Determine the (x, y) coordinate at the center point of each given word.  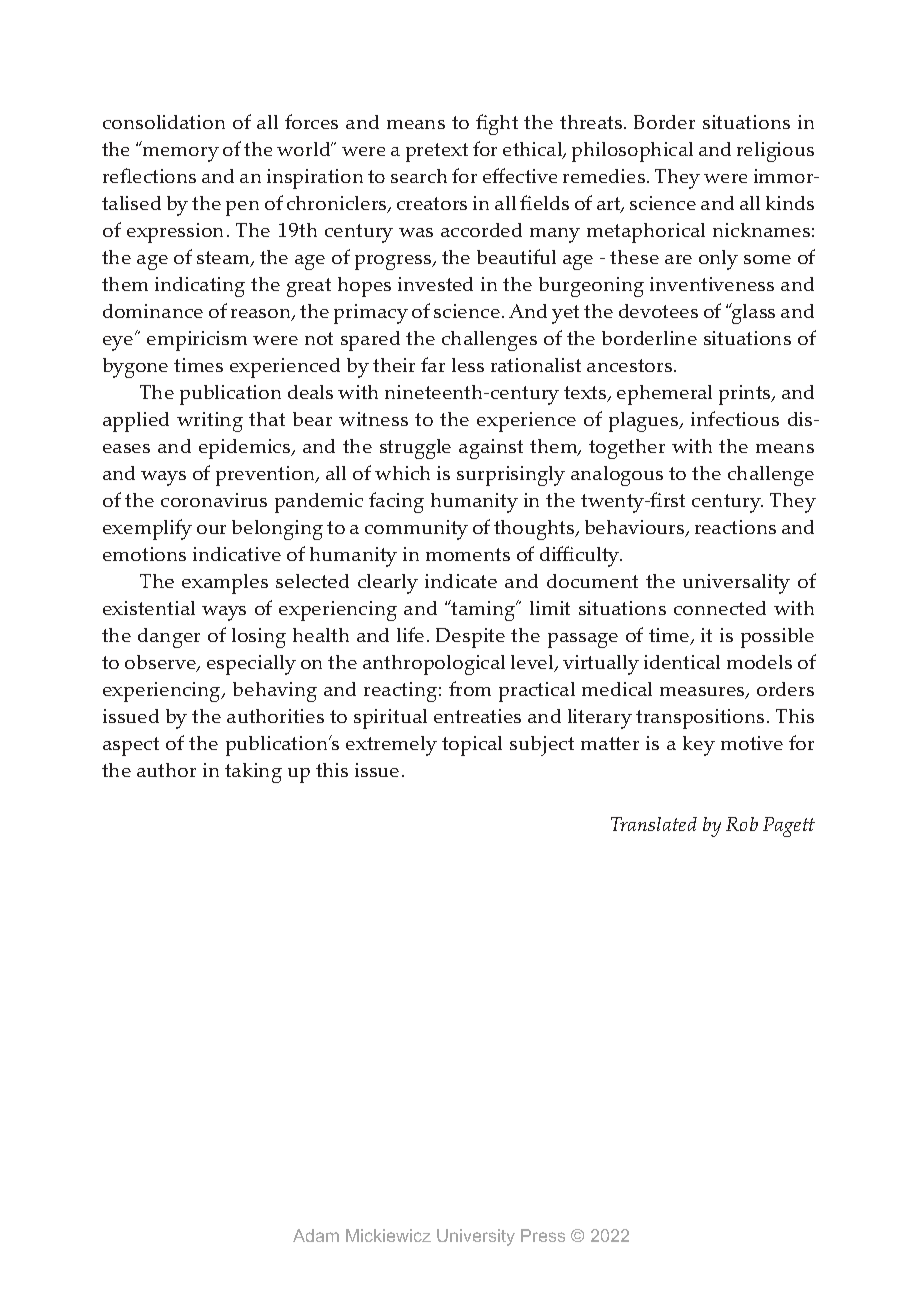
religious (775, 152)
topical (472, 746)
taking (253, 773)
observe (161, 663)
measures (703, 693)
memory (181, 154)
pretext (437, 152)
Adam (316, 1235)
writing (210, 422)
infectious (735, 418)
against (491, 449)
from (470, 688)
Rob (742, 824)
